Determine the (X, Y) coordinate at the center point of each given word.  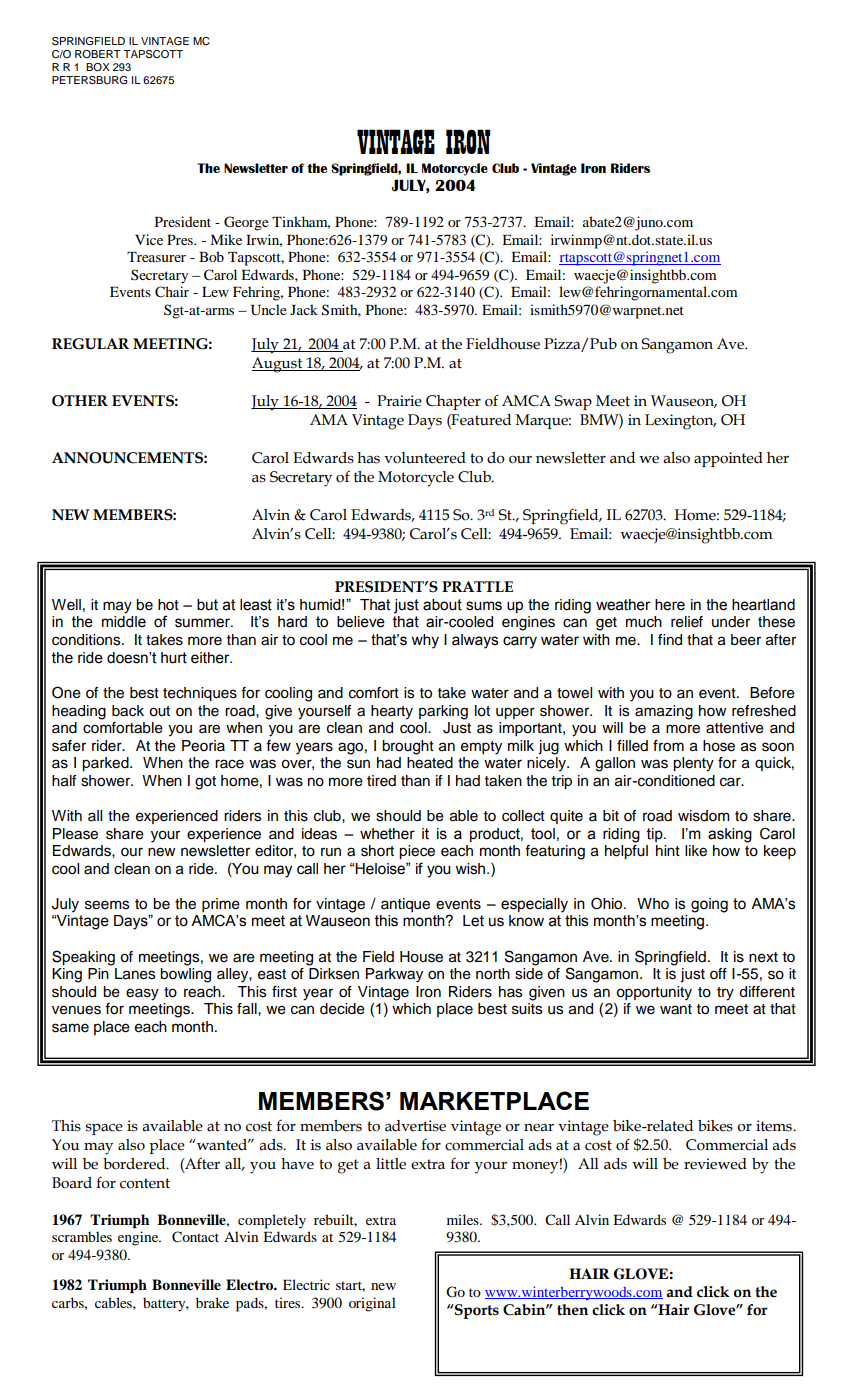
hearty (392, 712)
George (246, 223)
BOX (98, 67)
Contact (195, 1237)
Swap (573, 402)
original (372, 1304)
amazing (664, 712)
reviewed (715, 1164)
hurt (174, 658)
